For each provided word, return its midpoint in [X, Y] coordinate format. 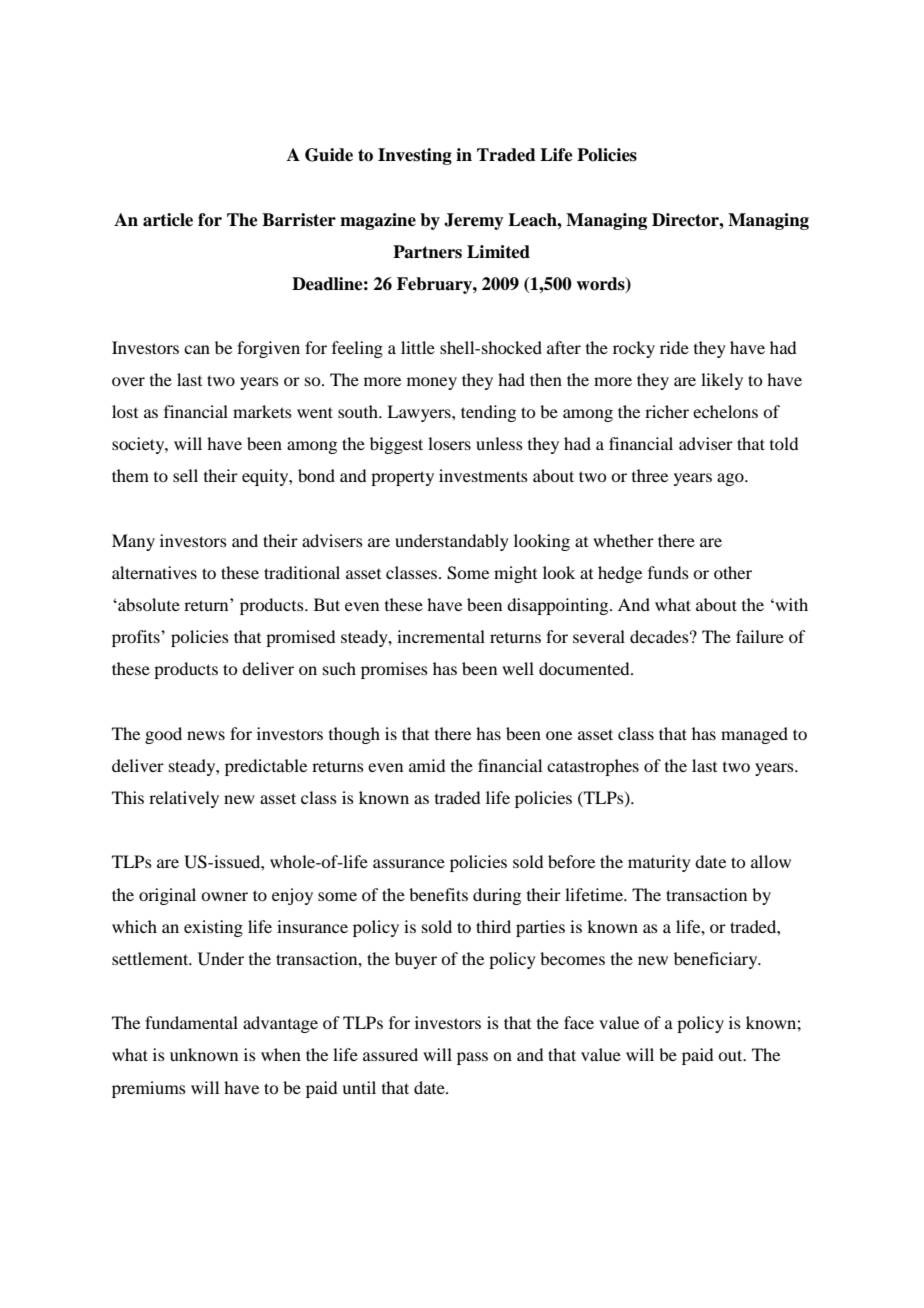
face [579, 1022]
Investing [415, 156]
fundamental [191, 1022]
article [168, 220]
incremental [441, 636]
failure [760, 636]
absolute [148, 604]
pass [472, 1058]
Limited [498, 252]
